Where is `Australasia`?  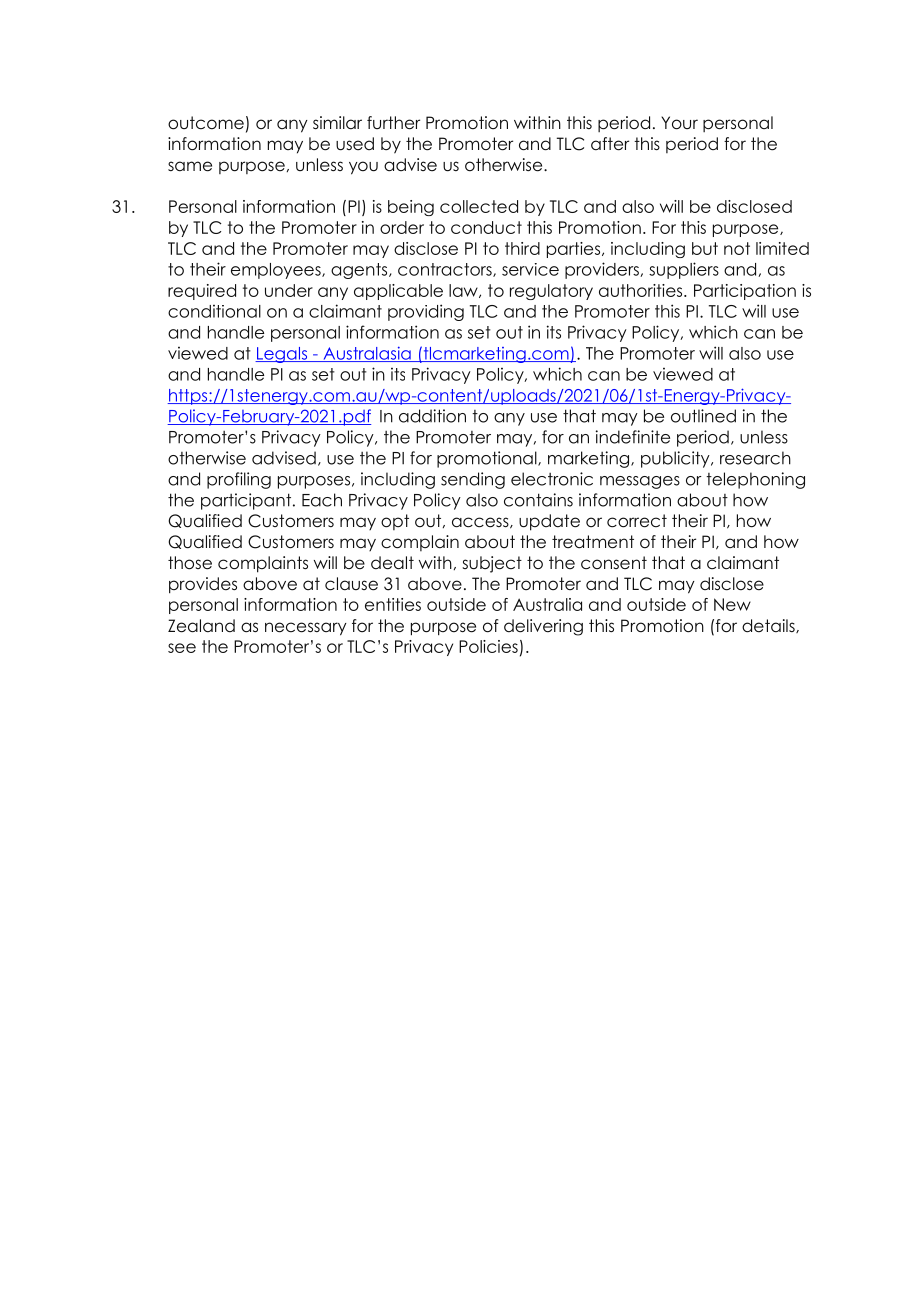
Australasia is located at coordinates (367, 354).
